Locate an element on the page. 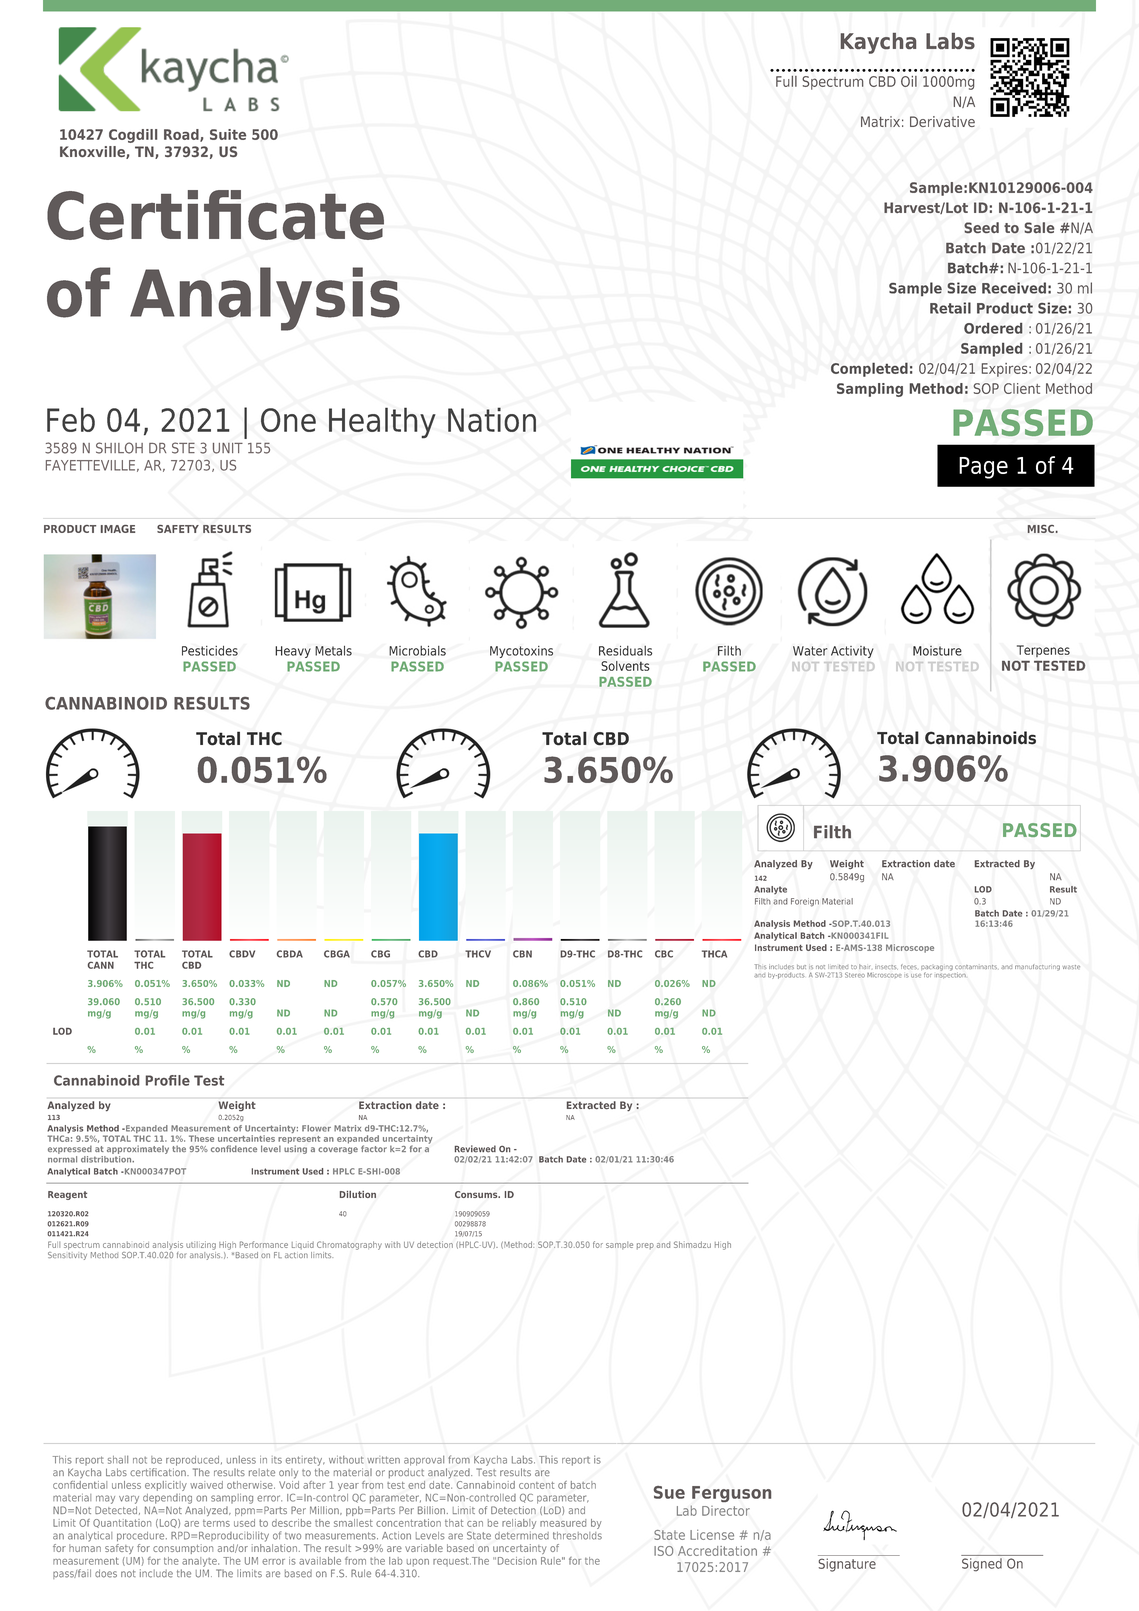 The image size is (1139, 1611). Derivative is located at coordinates (942, 121).
